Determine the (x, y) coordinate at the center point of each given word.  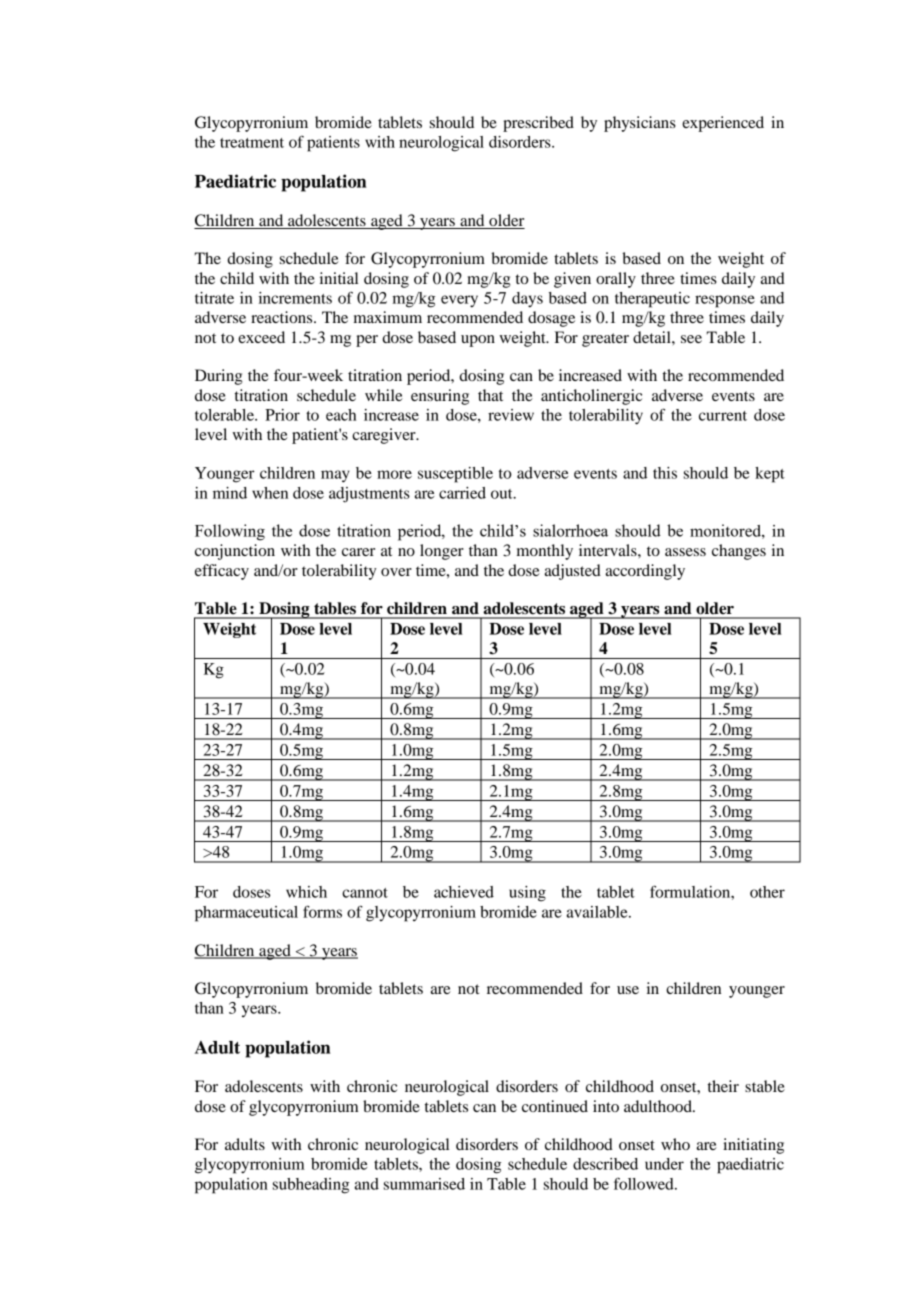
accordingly (645, 572)
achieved (464, 892)
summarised (424, 1184)
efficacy (222, 572)
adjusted (572, 572)
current (723, 416)
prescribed (538, 124)
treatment (252, 143)
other (767, 892)
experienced (723, 124)
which (306, 892)
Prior (282, 415)
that (490, 395)
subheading (311, 1186)
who (675, 1144)
